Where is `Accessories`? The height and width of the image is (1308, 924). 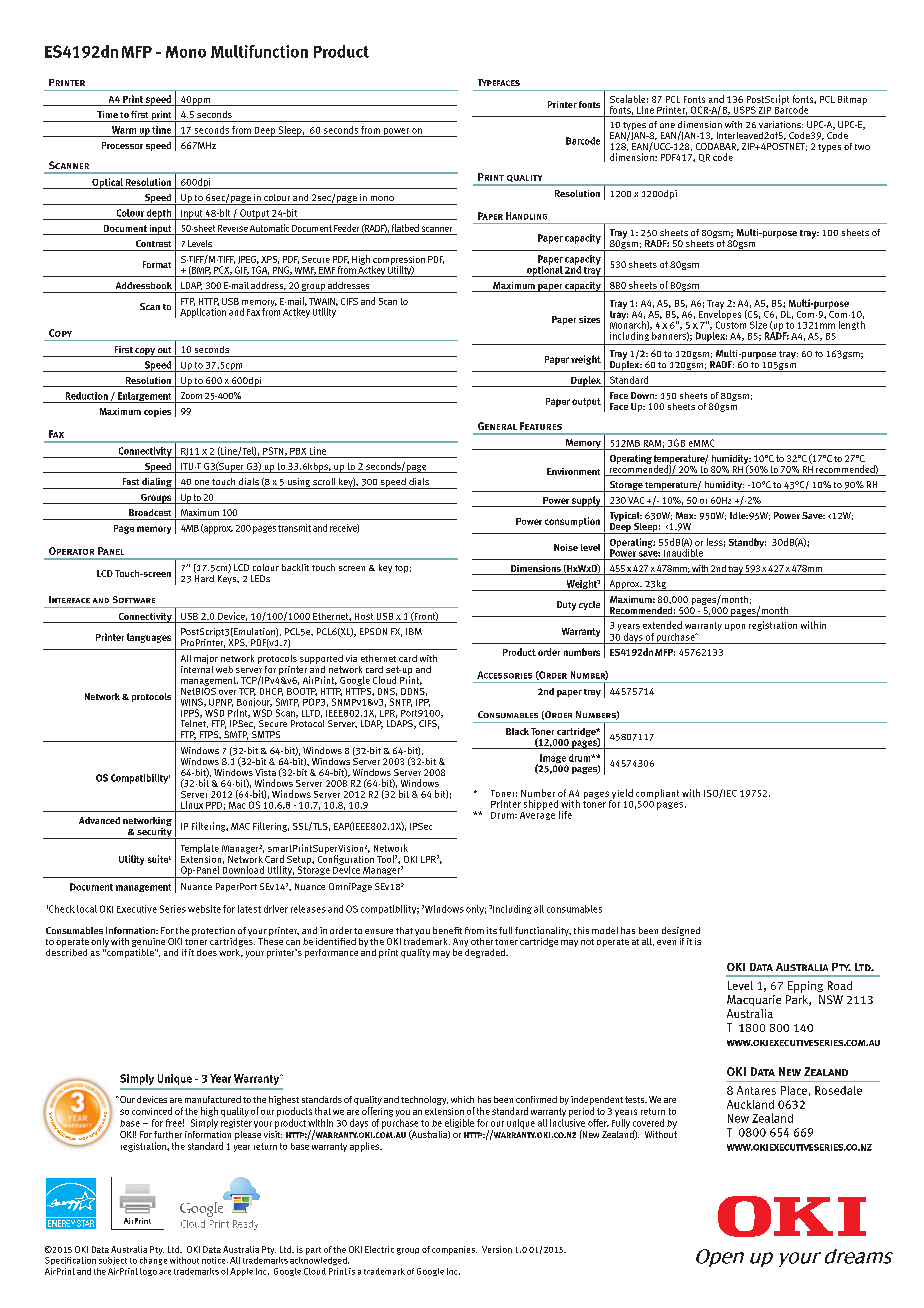
Accessories is located at coordinates (504, 675).
